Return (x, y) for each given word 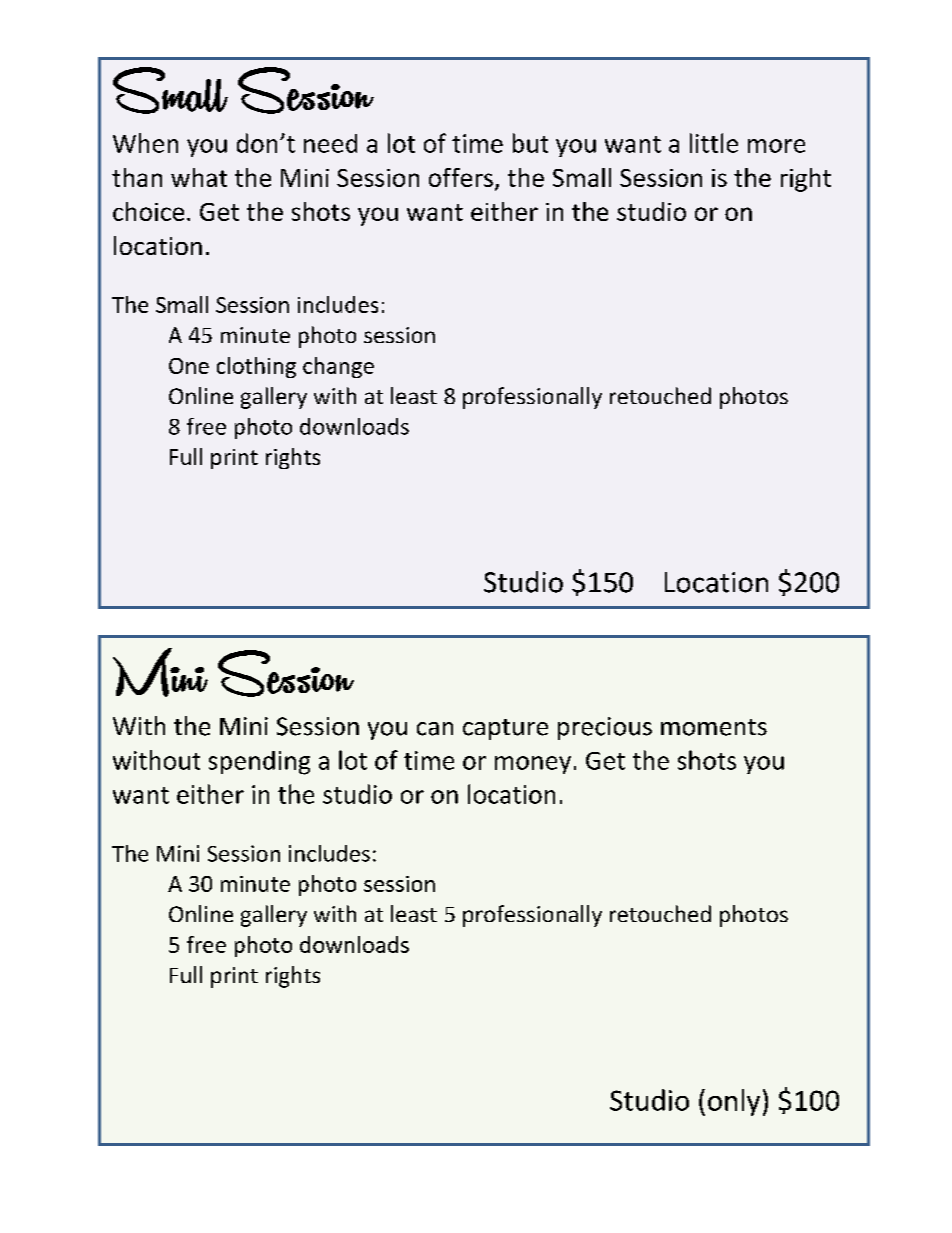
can (435, 729)
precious (605, 728)
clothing (256, 367)
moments (714, 727)
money (533, 765)
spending (259, 763)
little (714, 143)
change (338, 367)
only (734, 1102)
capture (505, 729)
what (199, 177)
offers (461, 177)
